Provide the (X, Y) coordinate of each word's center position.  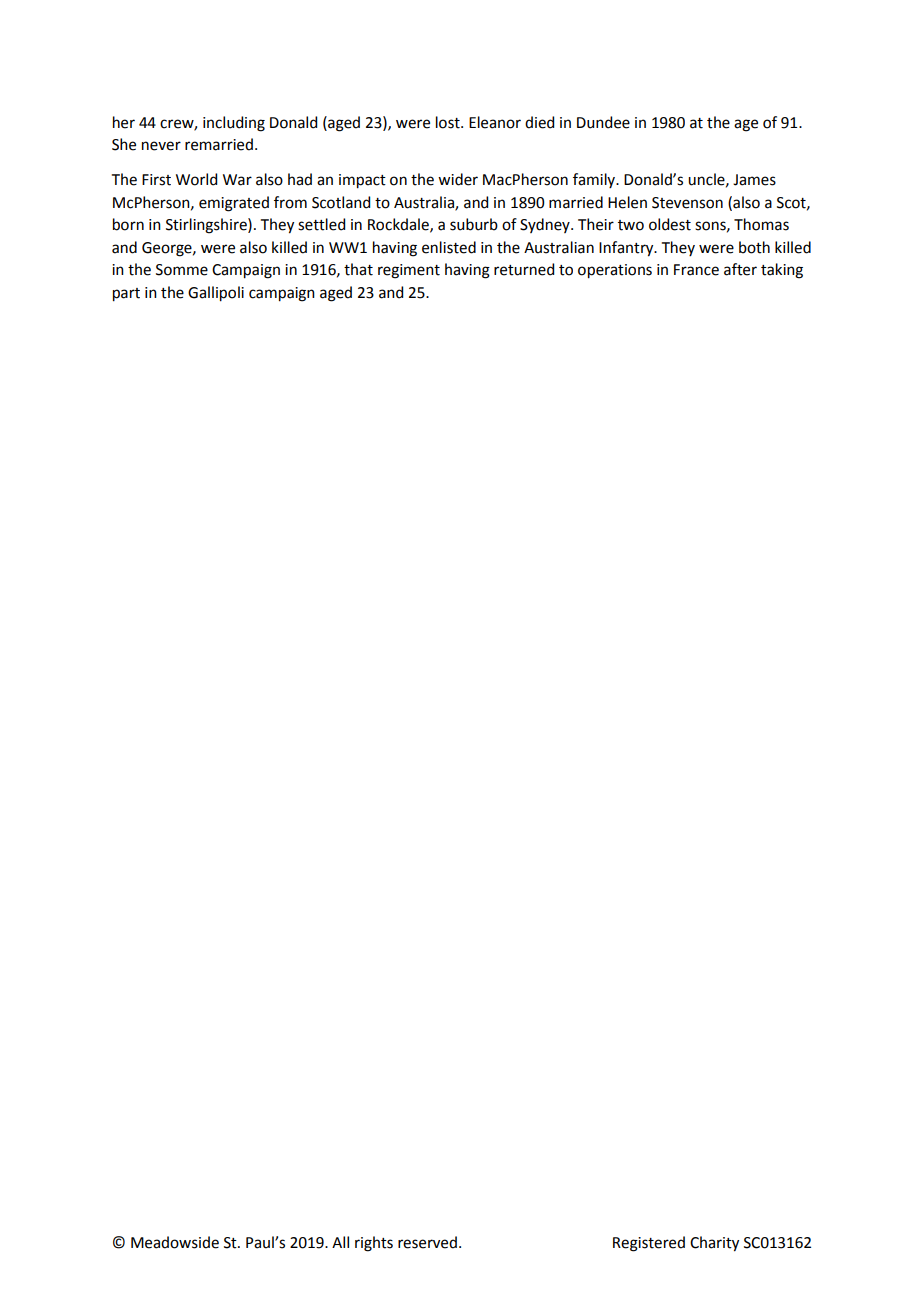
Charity (714, 1244)
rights (374, 1244)
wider (458, 179)
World (196, 179)
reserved (427, 1242)
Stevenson (687, 203)
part (126, 295)
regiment (409, 271)
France (696, 270)
